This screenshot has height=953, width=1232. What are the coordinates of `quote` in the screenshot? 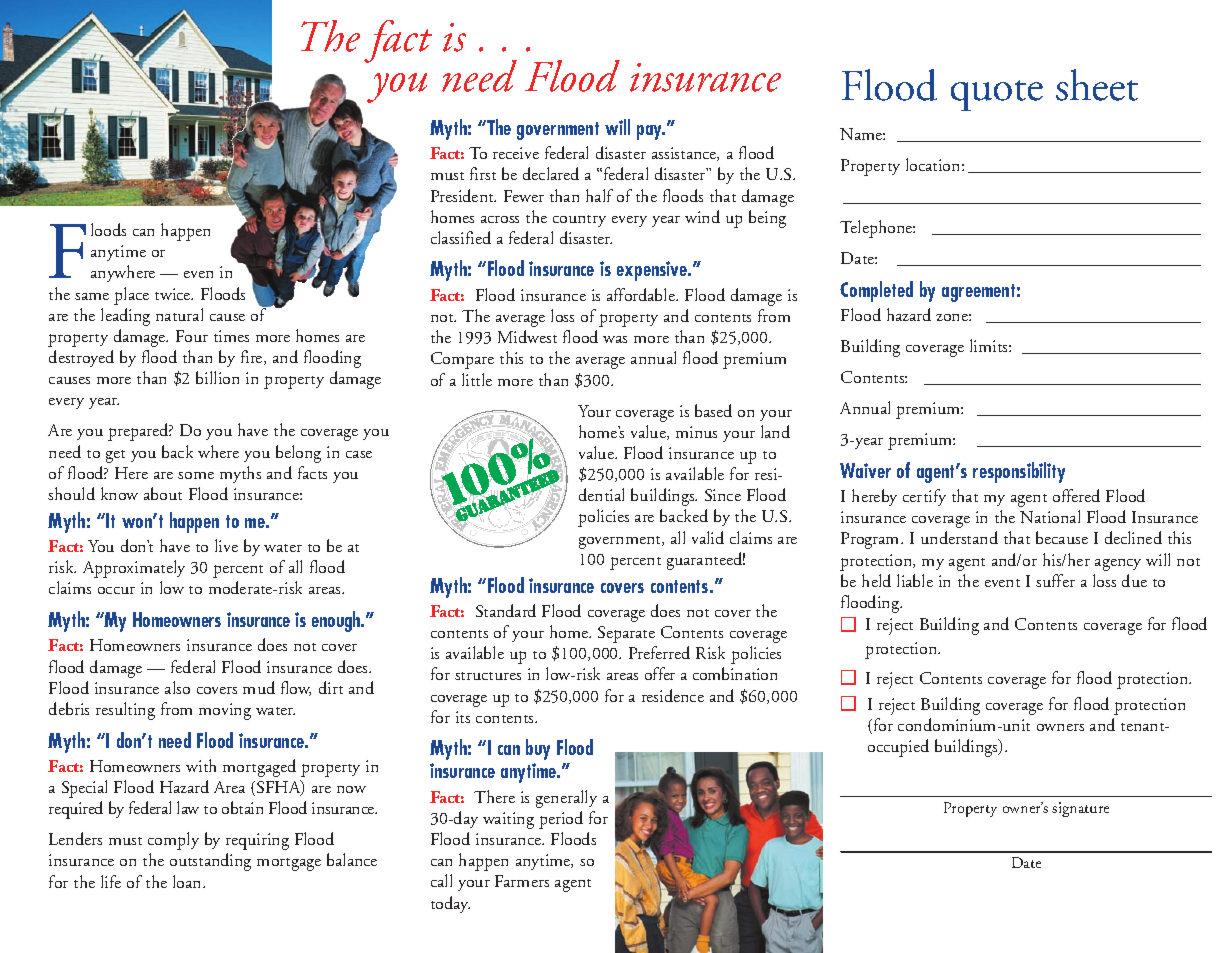 It's located at (997, 95).
